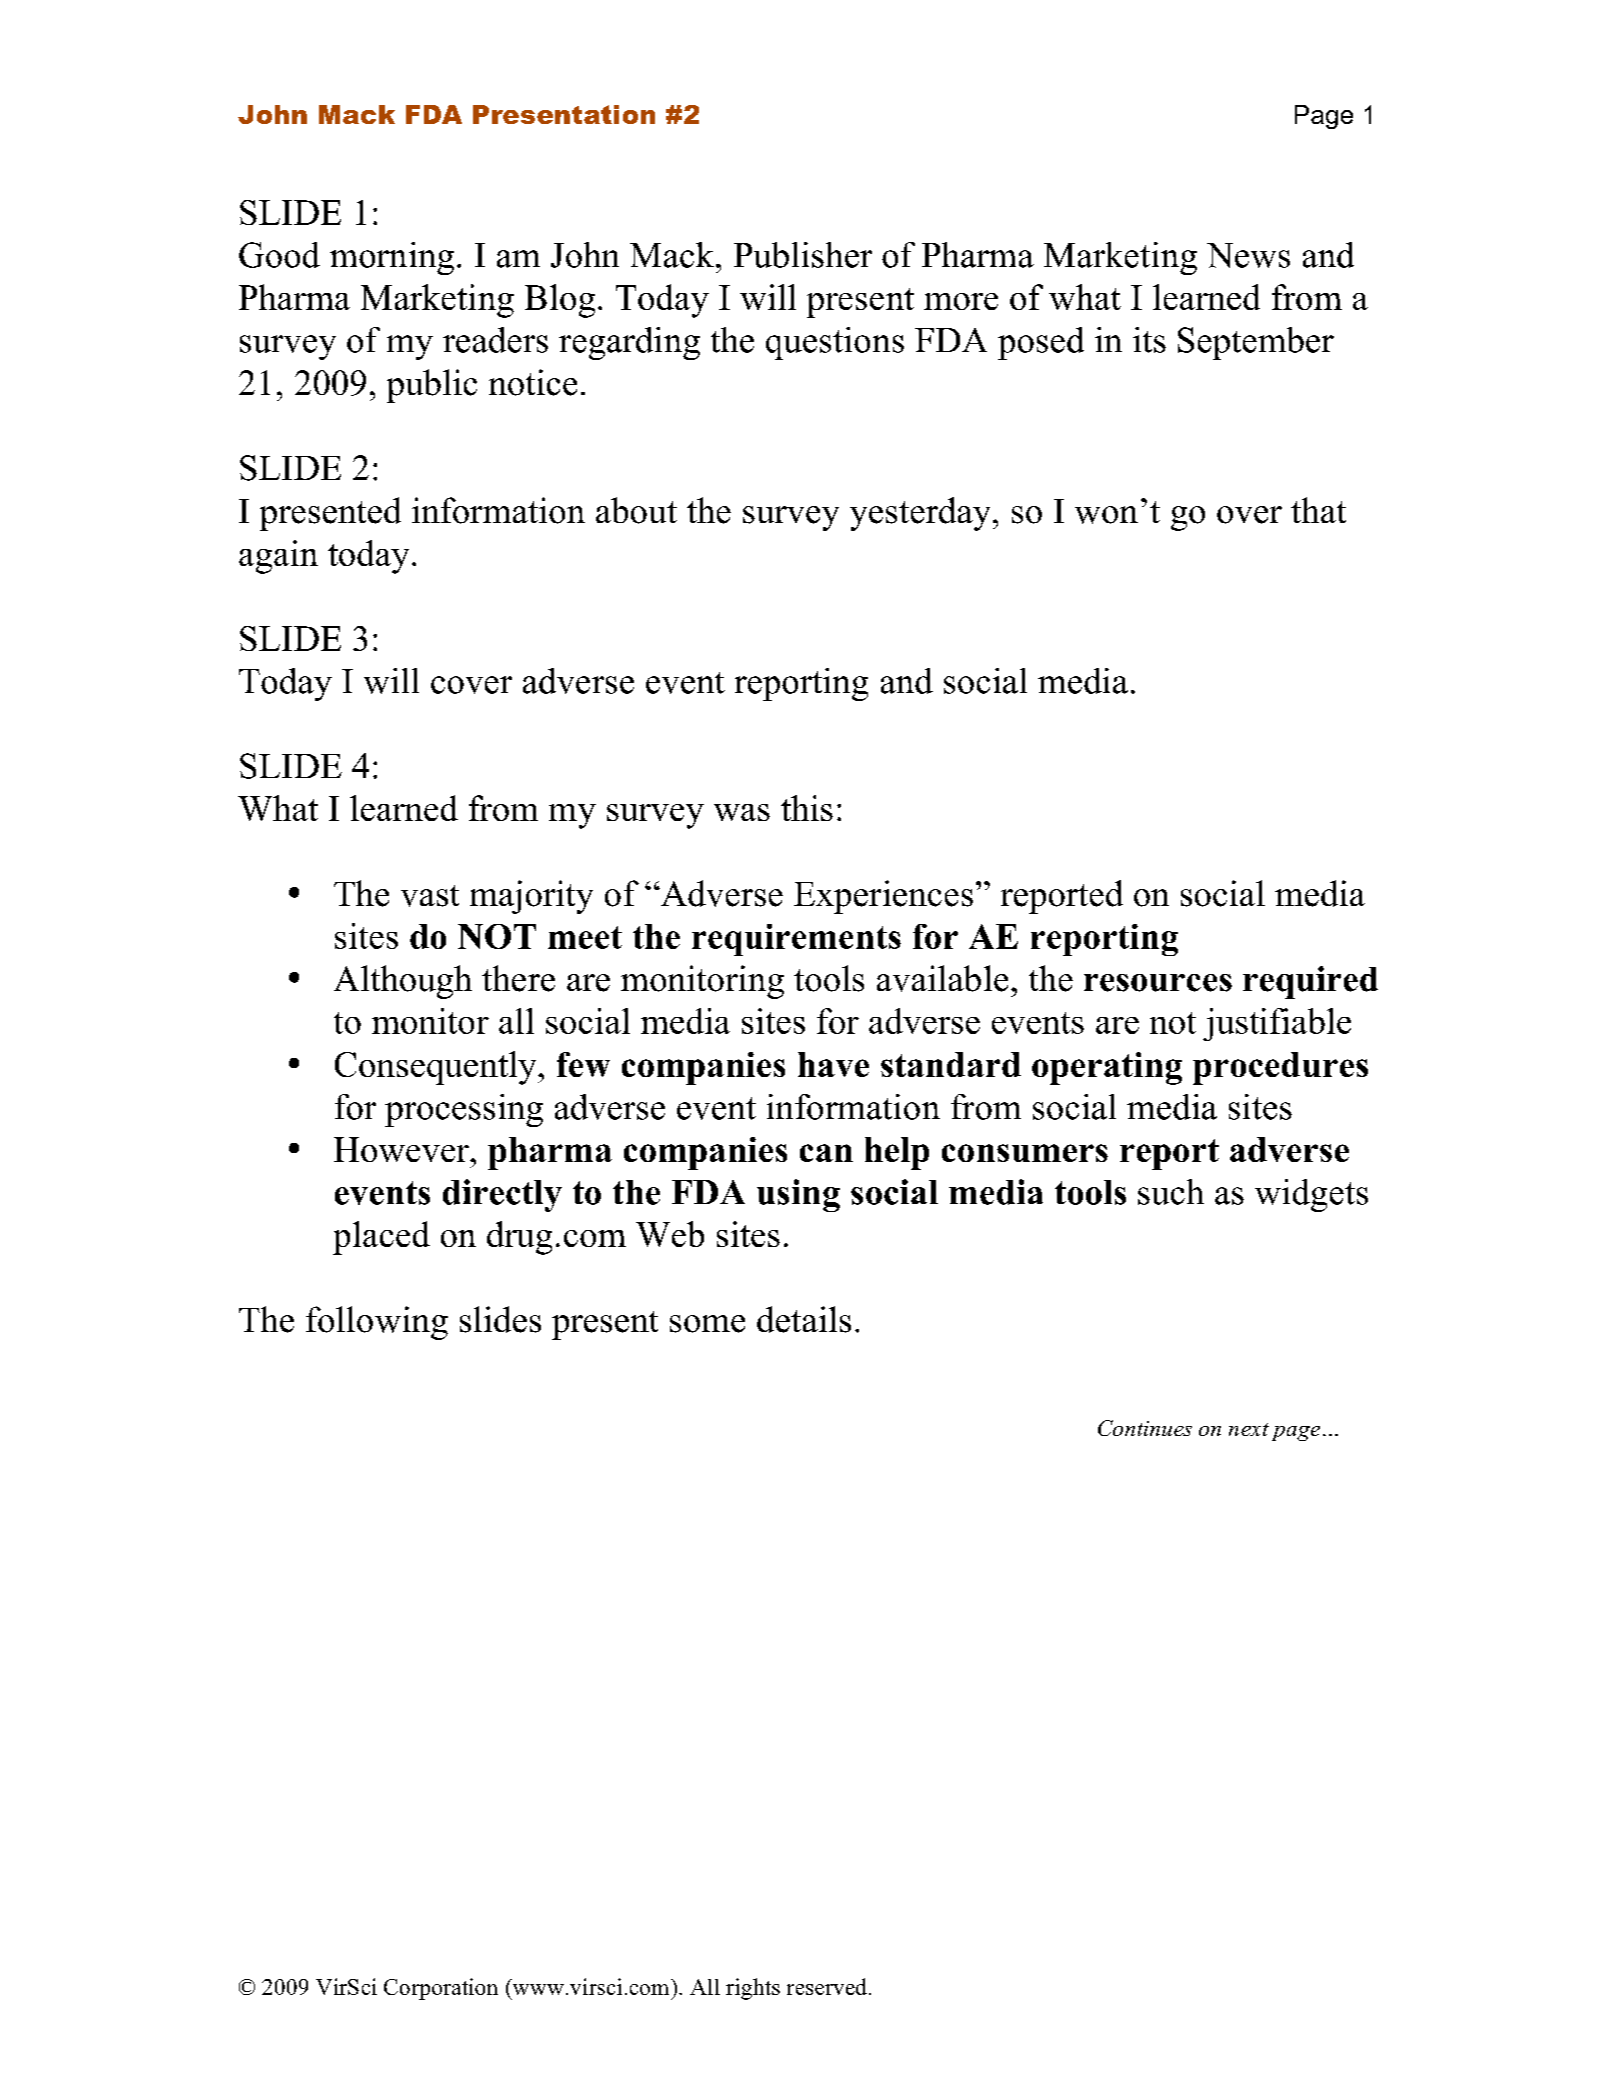  What do you see at coordinates (1149, 340) in the screenshot?
I see `its` at bounding box center [1149, 340].
